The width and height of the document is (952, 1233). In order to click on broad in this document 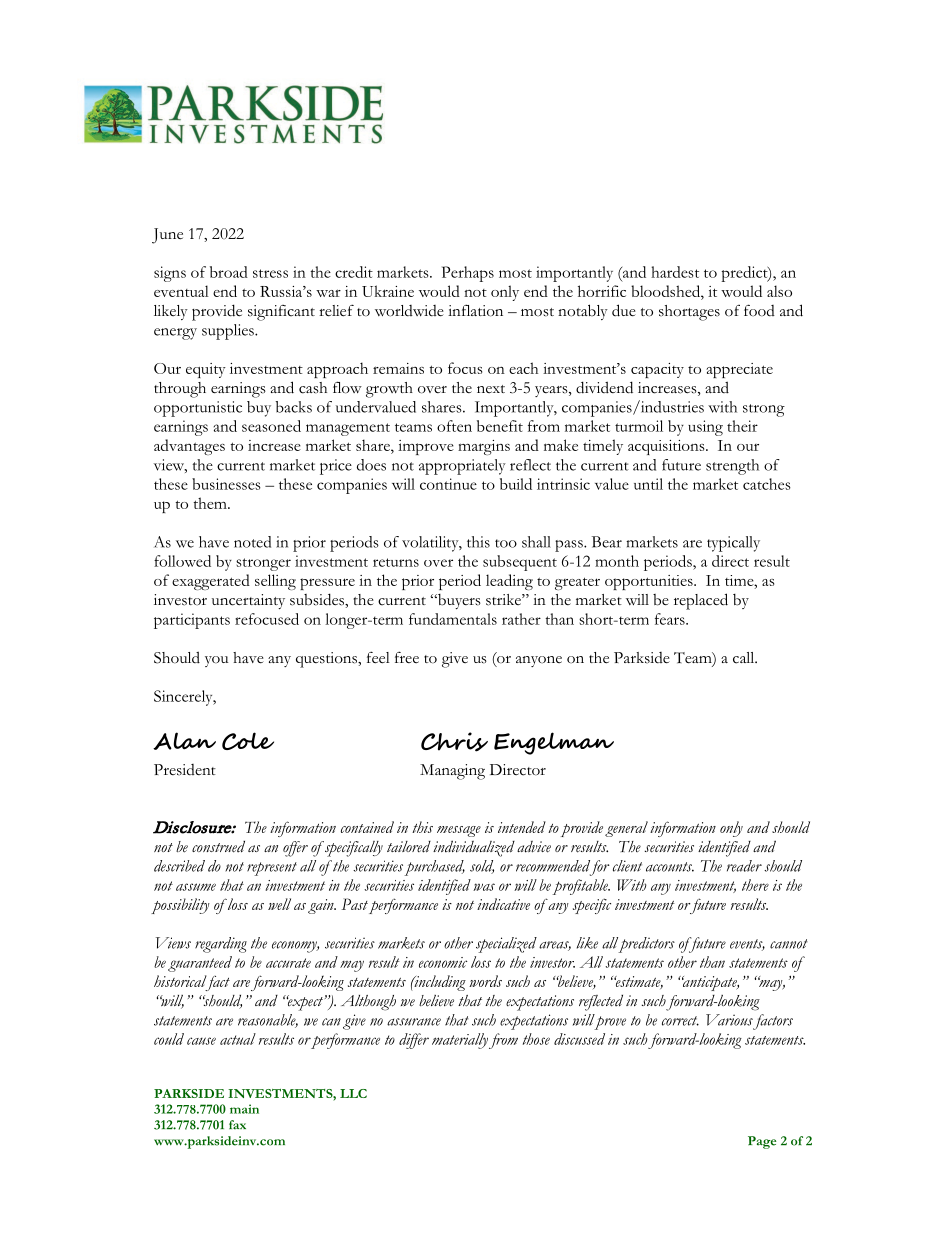, I will do `click(229, 272)`.
